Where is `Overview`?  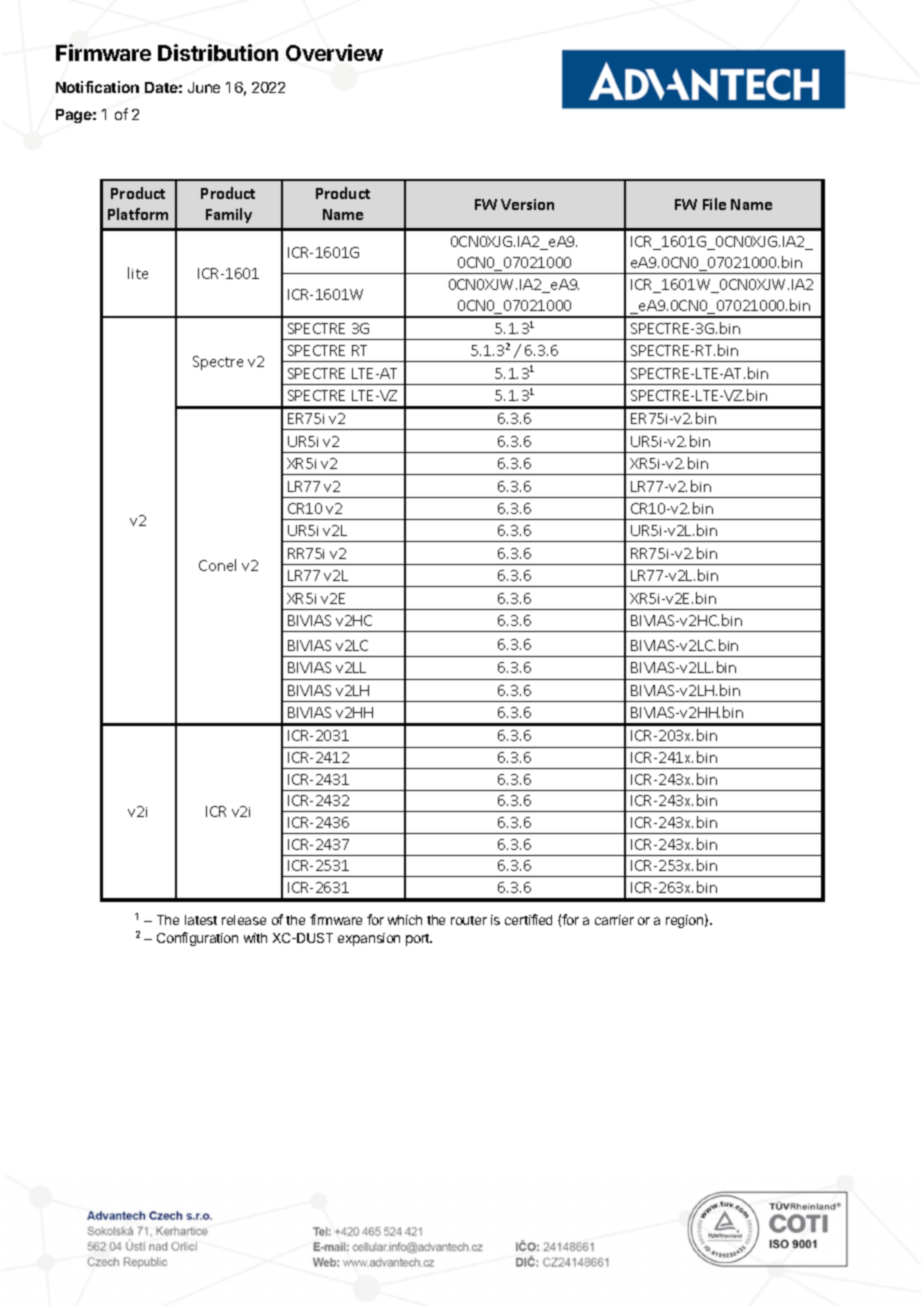 Overview is located at coordinates (334, 52).
